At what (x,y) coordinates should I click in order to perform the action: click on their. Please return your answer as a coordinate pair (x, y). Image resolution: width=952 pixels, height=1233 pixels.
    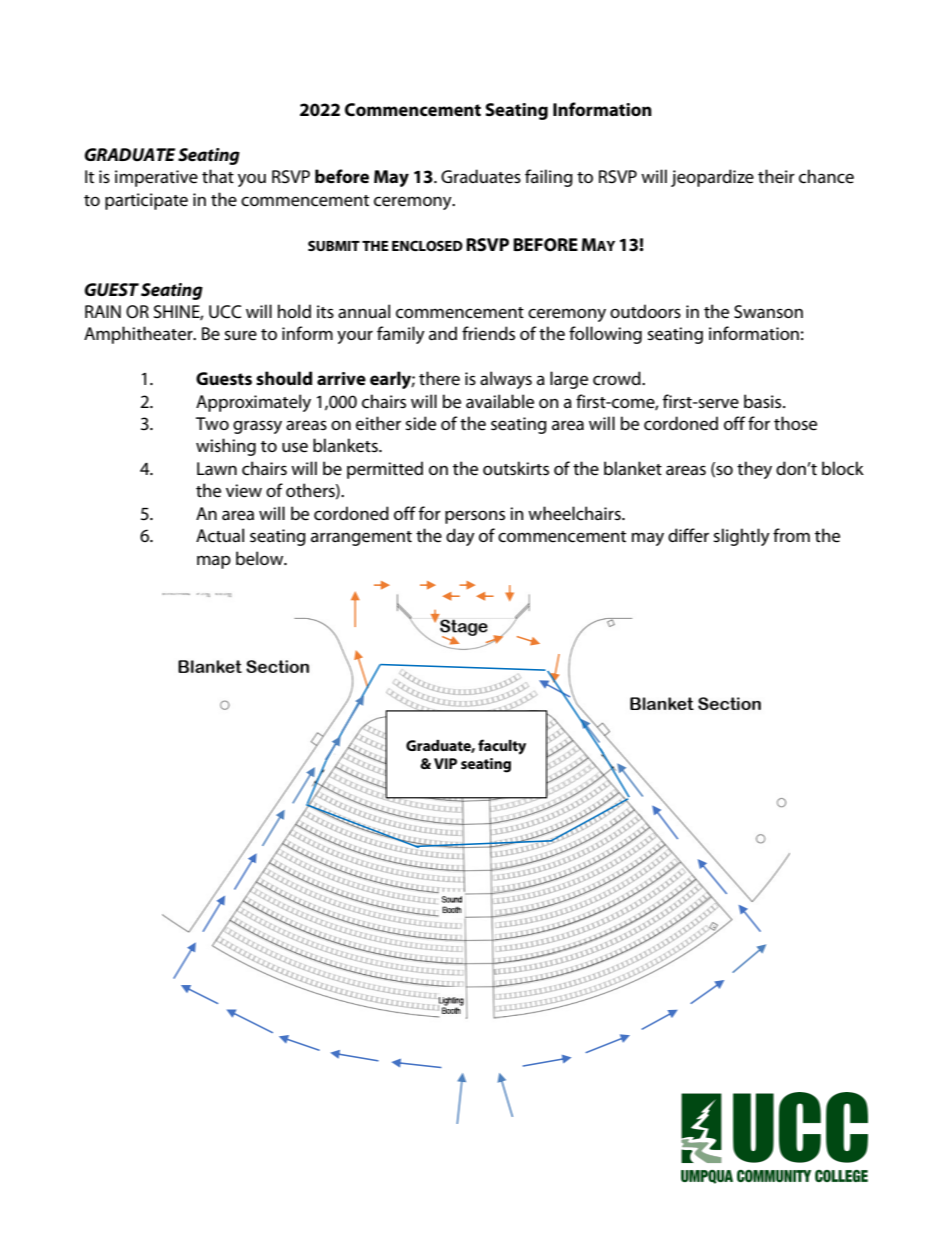
    Looking at the image, I should click on (776, 176).
